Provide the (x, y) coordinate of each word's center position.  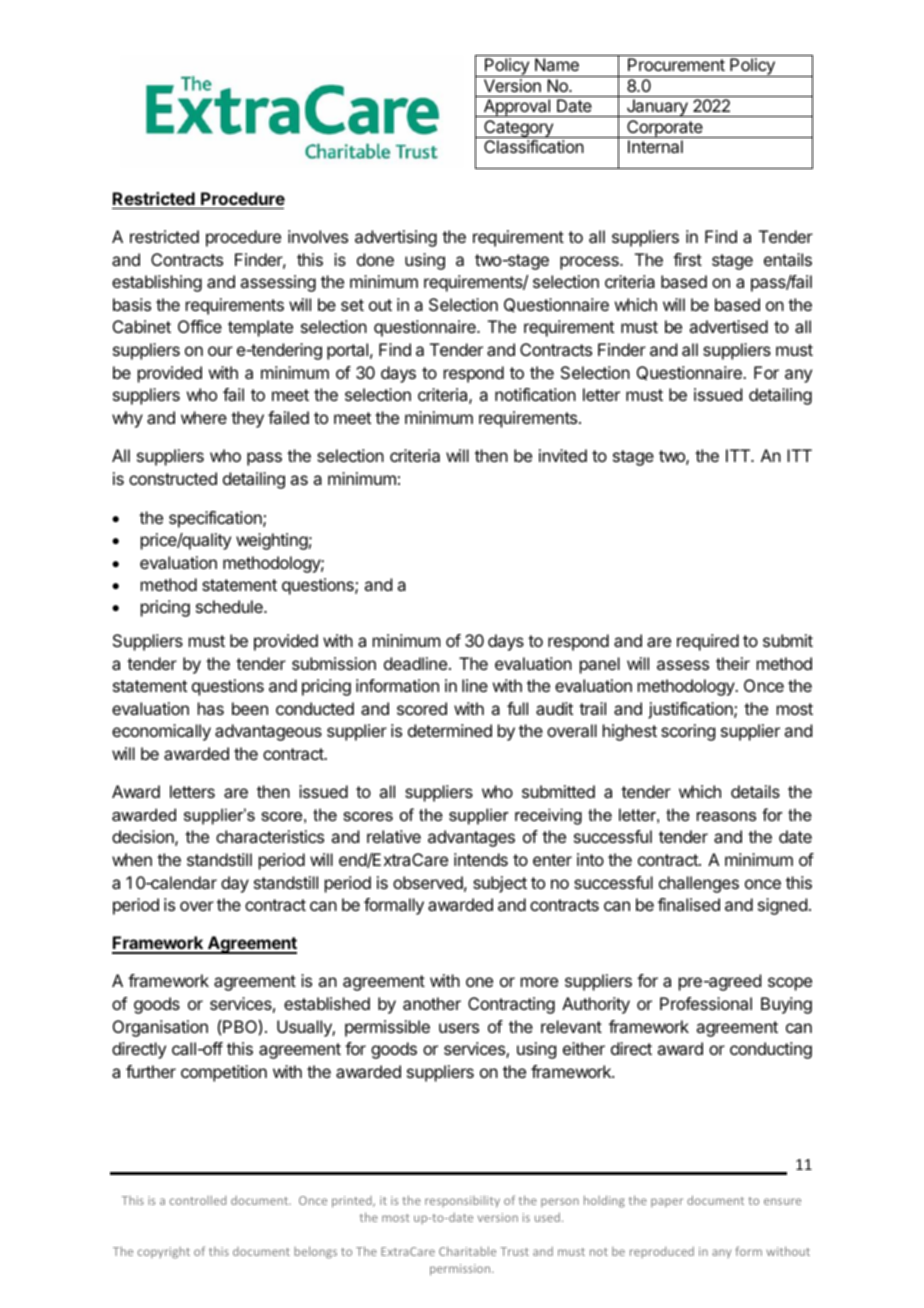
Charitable (467, 1251)
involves (318, 236)
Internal (655, 146)
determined (450, 730)
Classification (534, 146)
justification (691, 710)
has (211, 708)
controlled (198, 1200)
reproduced (662, 1252)
